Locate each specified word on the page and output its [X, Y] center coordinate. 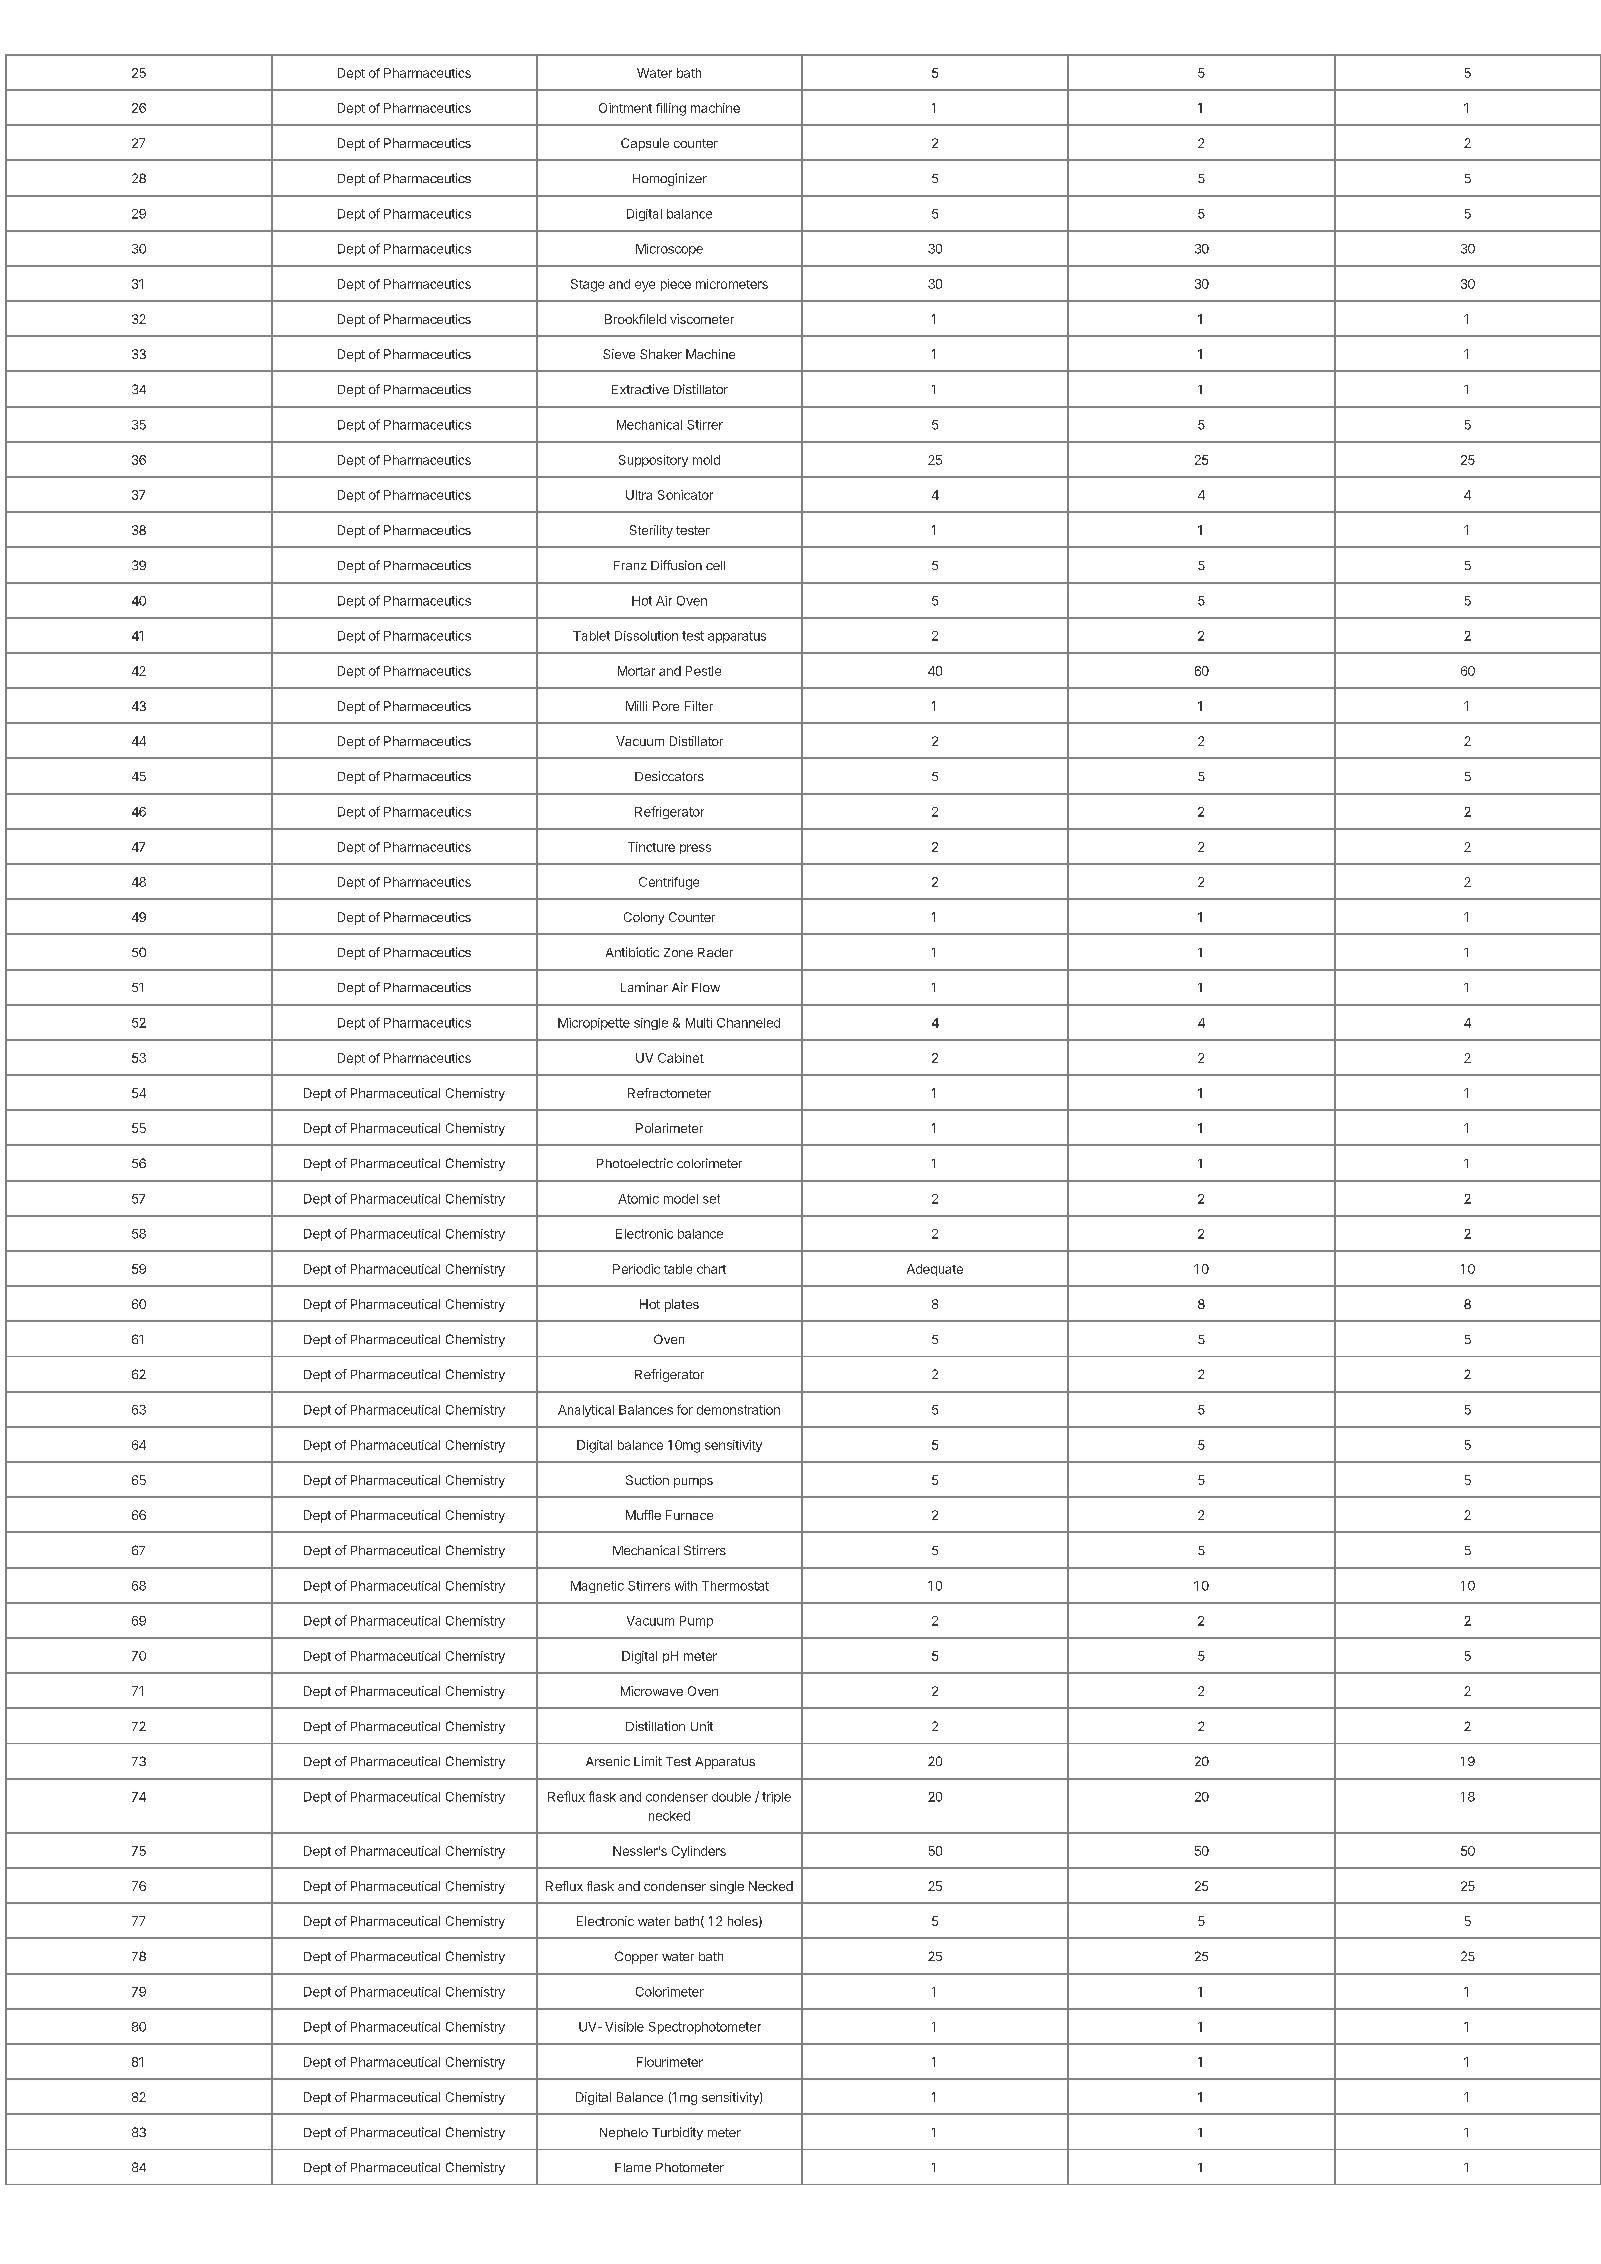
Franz [630, 565]
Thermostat [735, 1586]
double [731, 1797]
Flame [633, 2167]
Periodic [636, 1269]
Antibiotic [632, 952]
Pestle [703, 671]
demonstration [738, 1410]
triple [776, 1798]
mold [706, 460]
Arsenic [608, 1761]
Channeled [748, 1023]
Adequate [935, 1270]
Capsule [645, 144]
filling [671, 109]
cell [715, 565]
